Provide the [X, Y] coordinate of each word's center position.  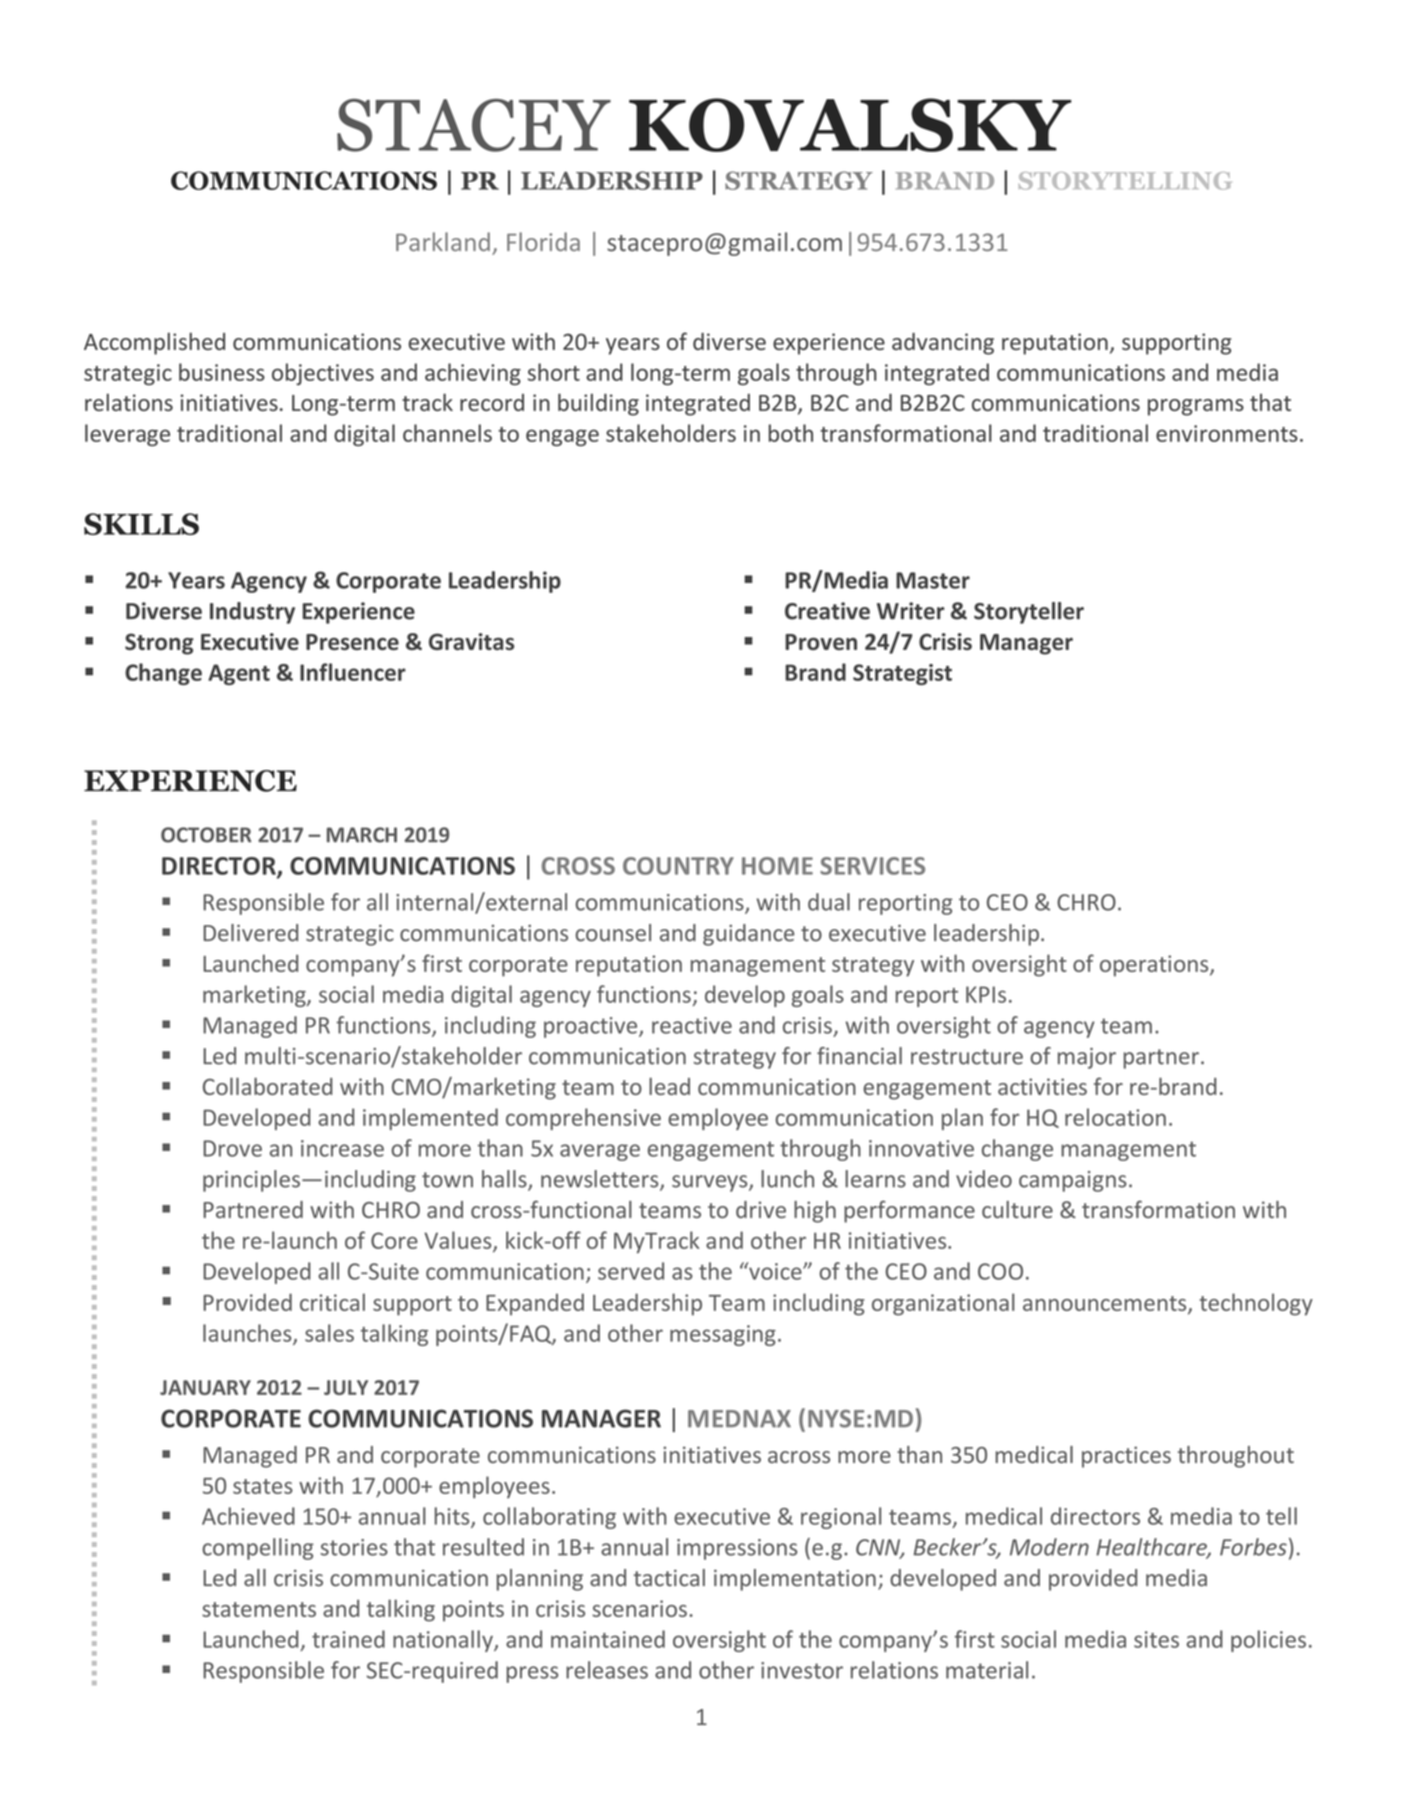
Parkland [443, 241]
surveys [711, 1183]
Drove [233, 1148]
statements [259, 1609]
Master [933, 580]
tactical [669, 1578]
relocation [1115, 1117]
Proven [821, 642]
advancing [943, 344]
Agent [239, 674]
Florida [543, 241]
